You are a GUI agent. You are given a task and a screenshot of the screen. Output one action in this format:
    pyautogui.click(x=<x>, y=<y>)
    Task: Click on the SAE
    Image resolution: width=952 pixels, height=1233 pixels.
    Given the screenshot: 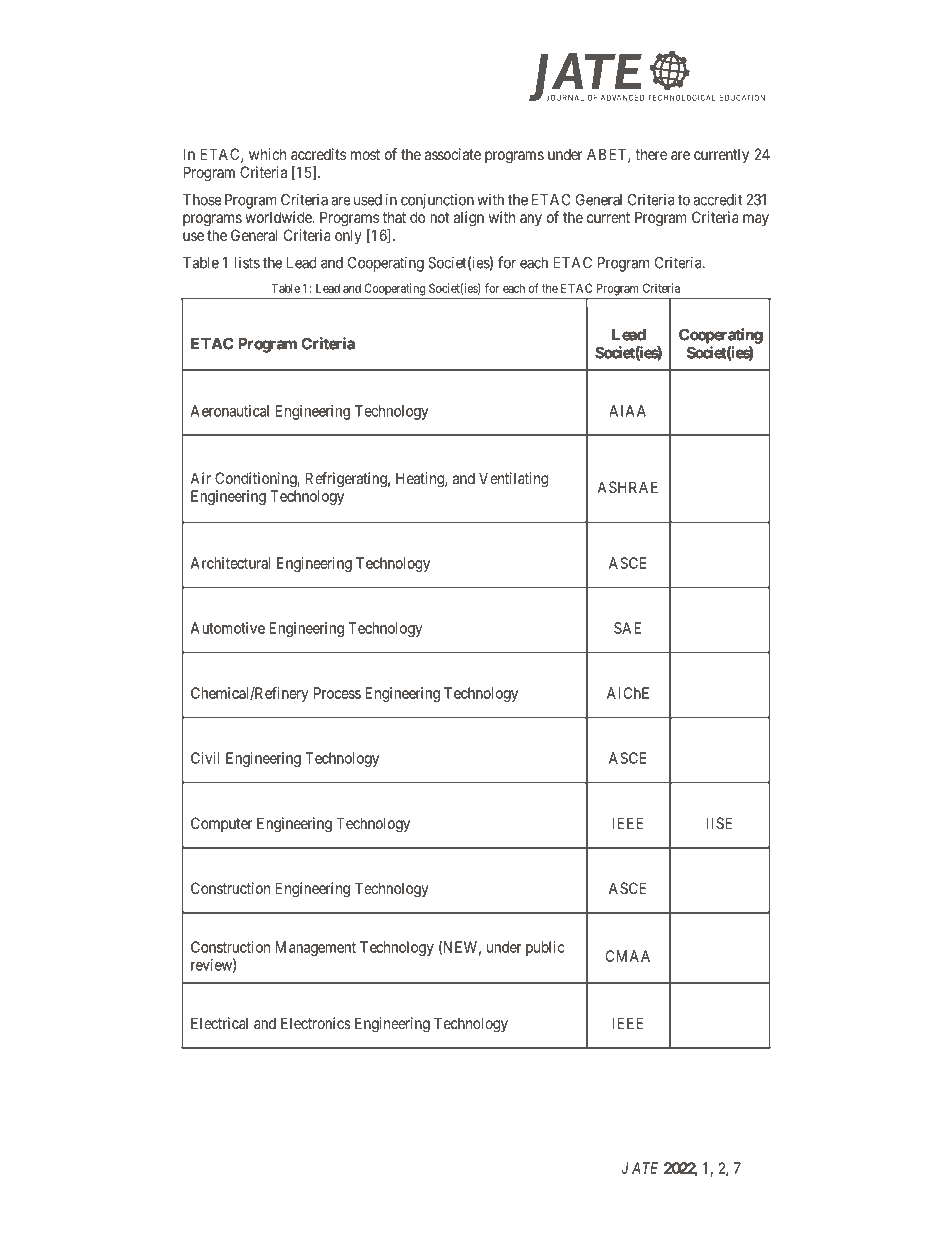 What is the action you would take?
    pyautogui.click(x=627, y=628)
